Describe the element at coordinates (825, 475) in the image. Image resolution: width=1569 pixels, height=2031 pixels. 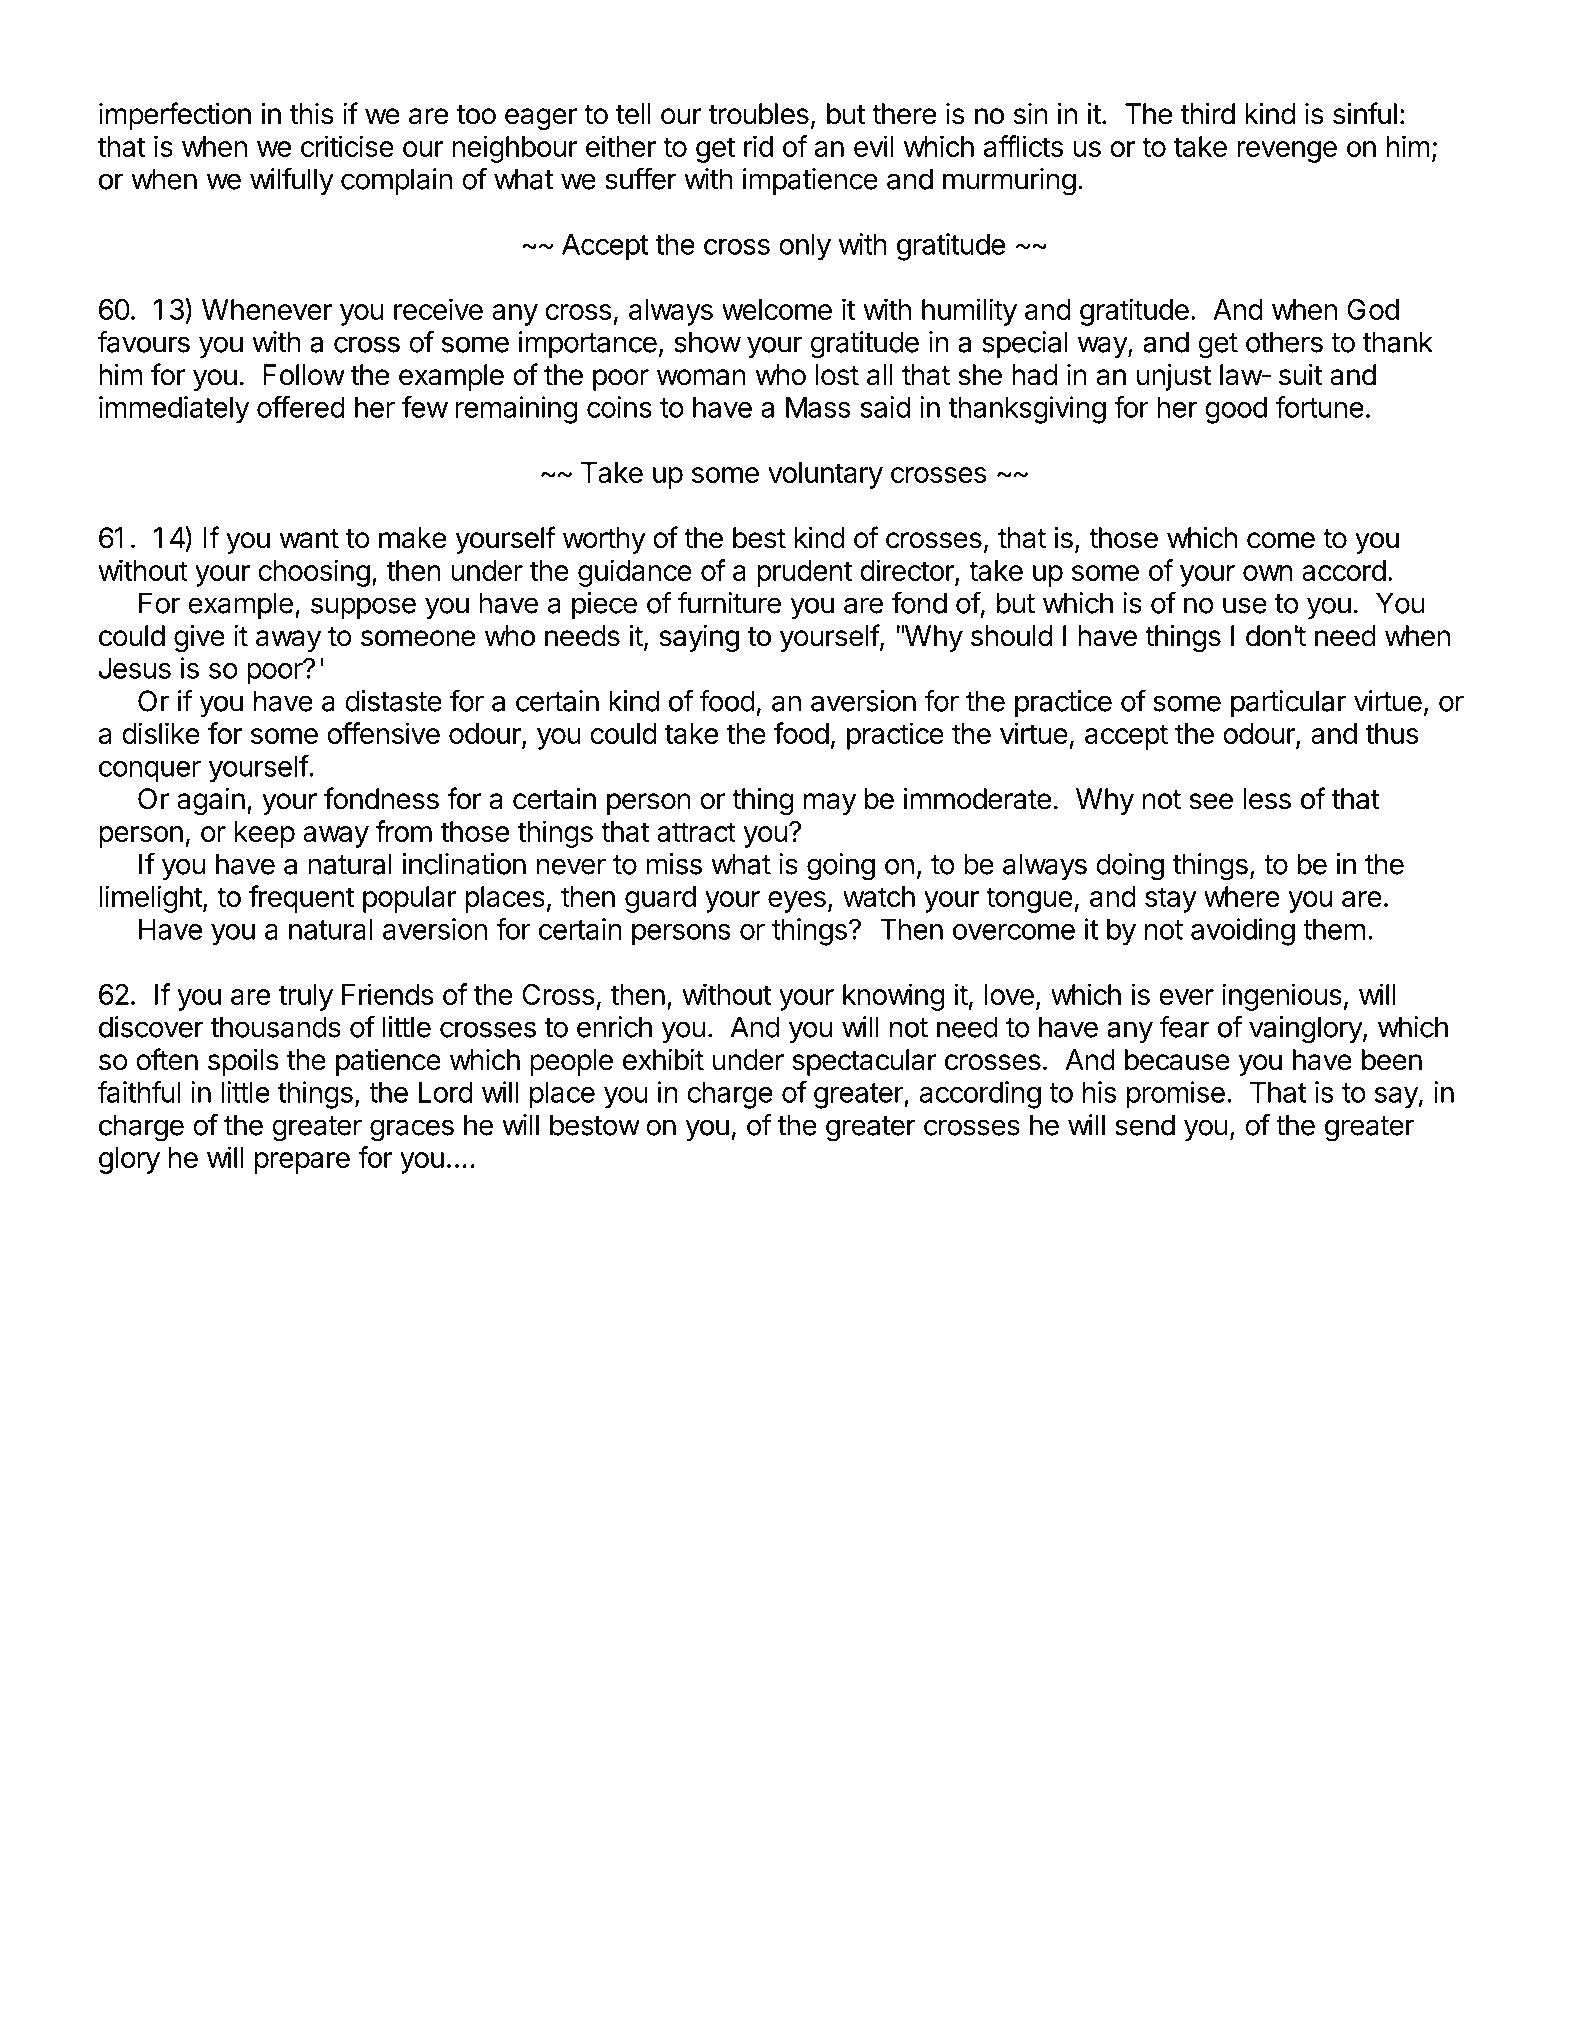
I see `voluntary` at that location.
